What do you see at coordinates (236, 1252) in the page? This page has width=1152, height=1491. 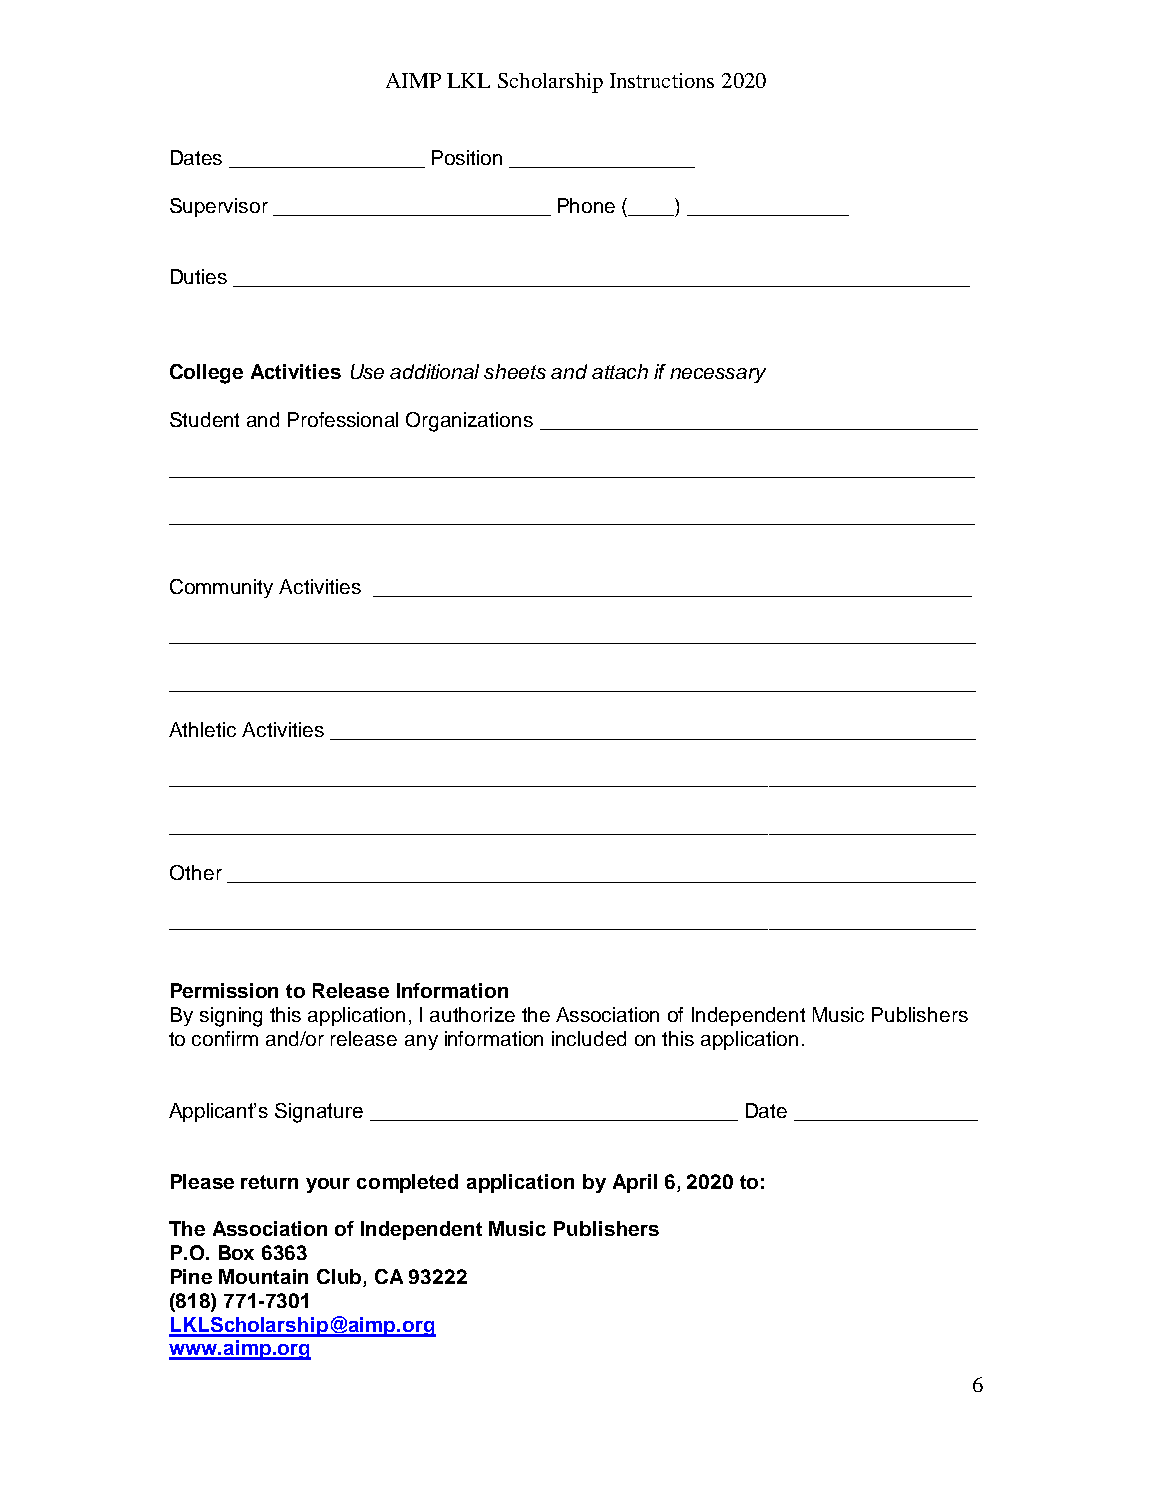 I see `Box` at bounding box center [236, 1252].
